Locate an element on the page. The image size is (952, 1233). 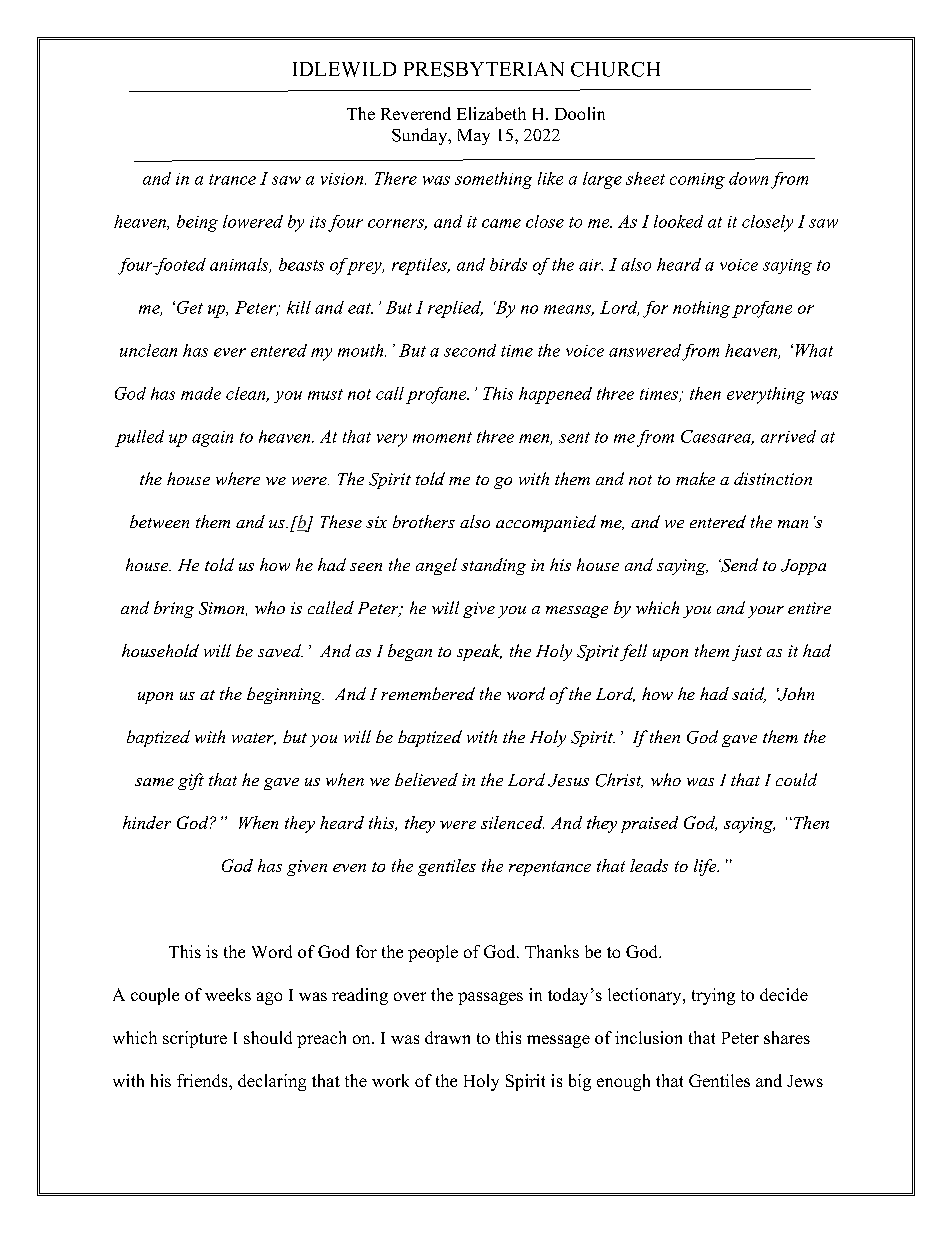
scripture is located at coordinates (195, 1039).
